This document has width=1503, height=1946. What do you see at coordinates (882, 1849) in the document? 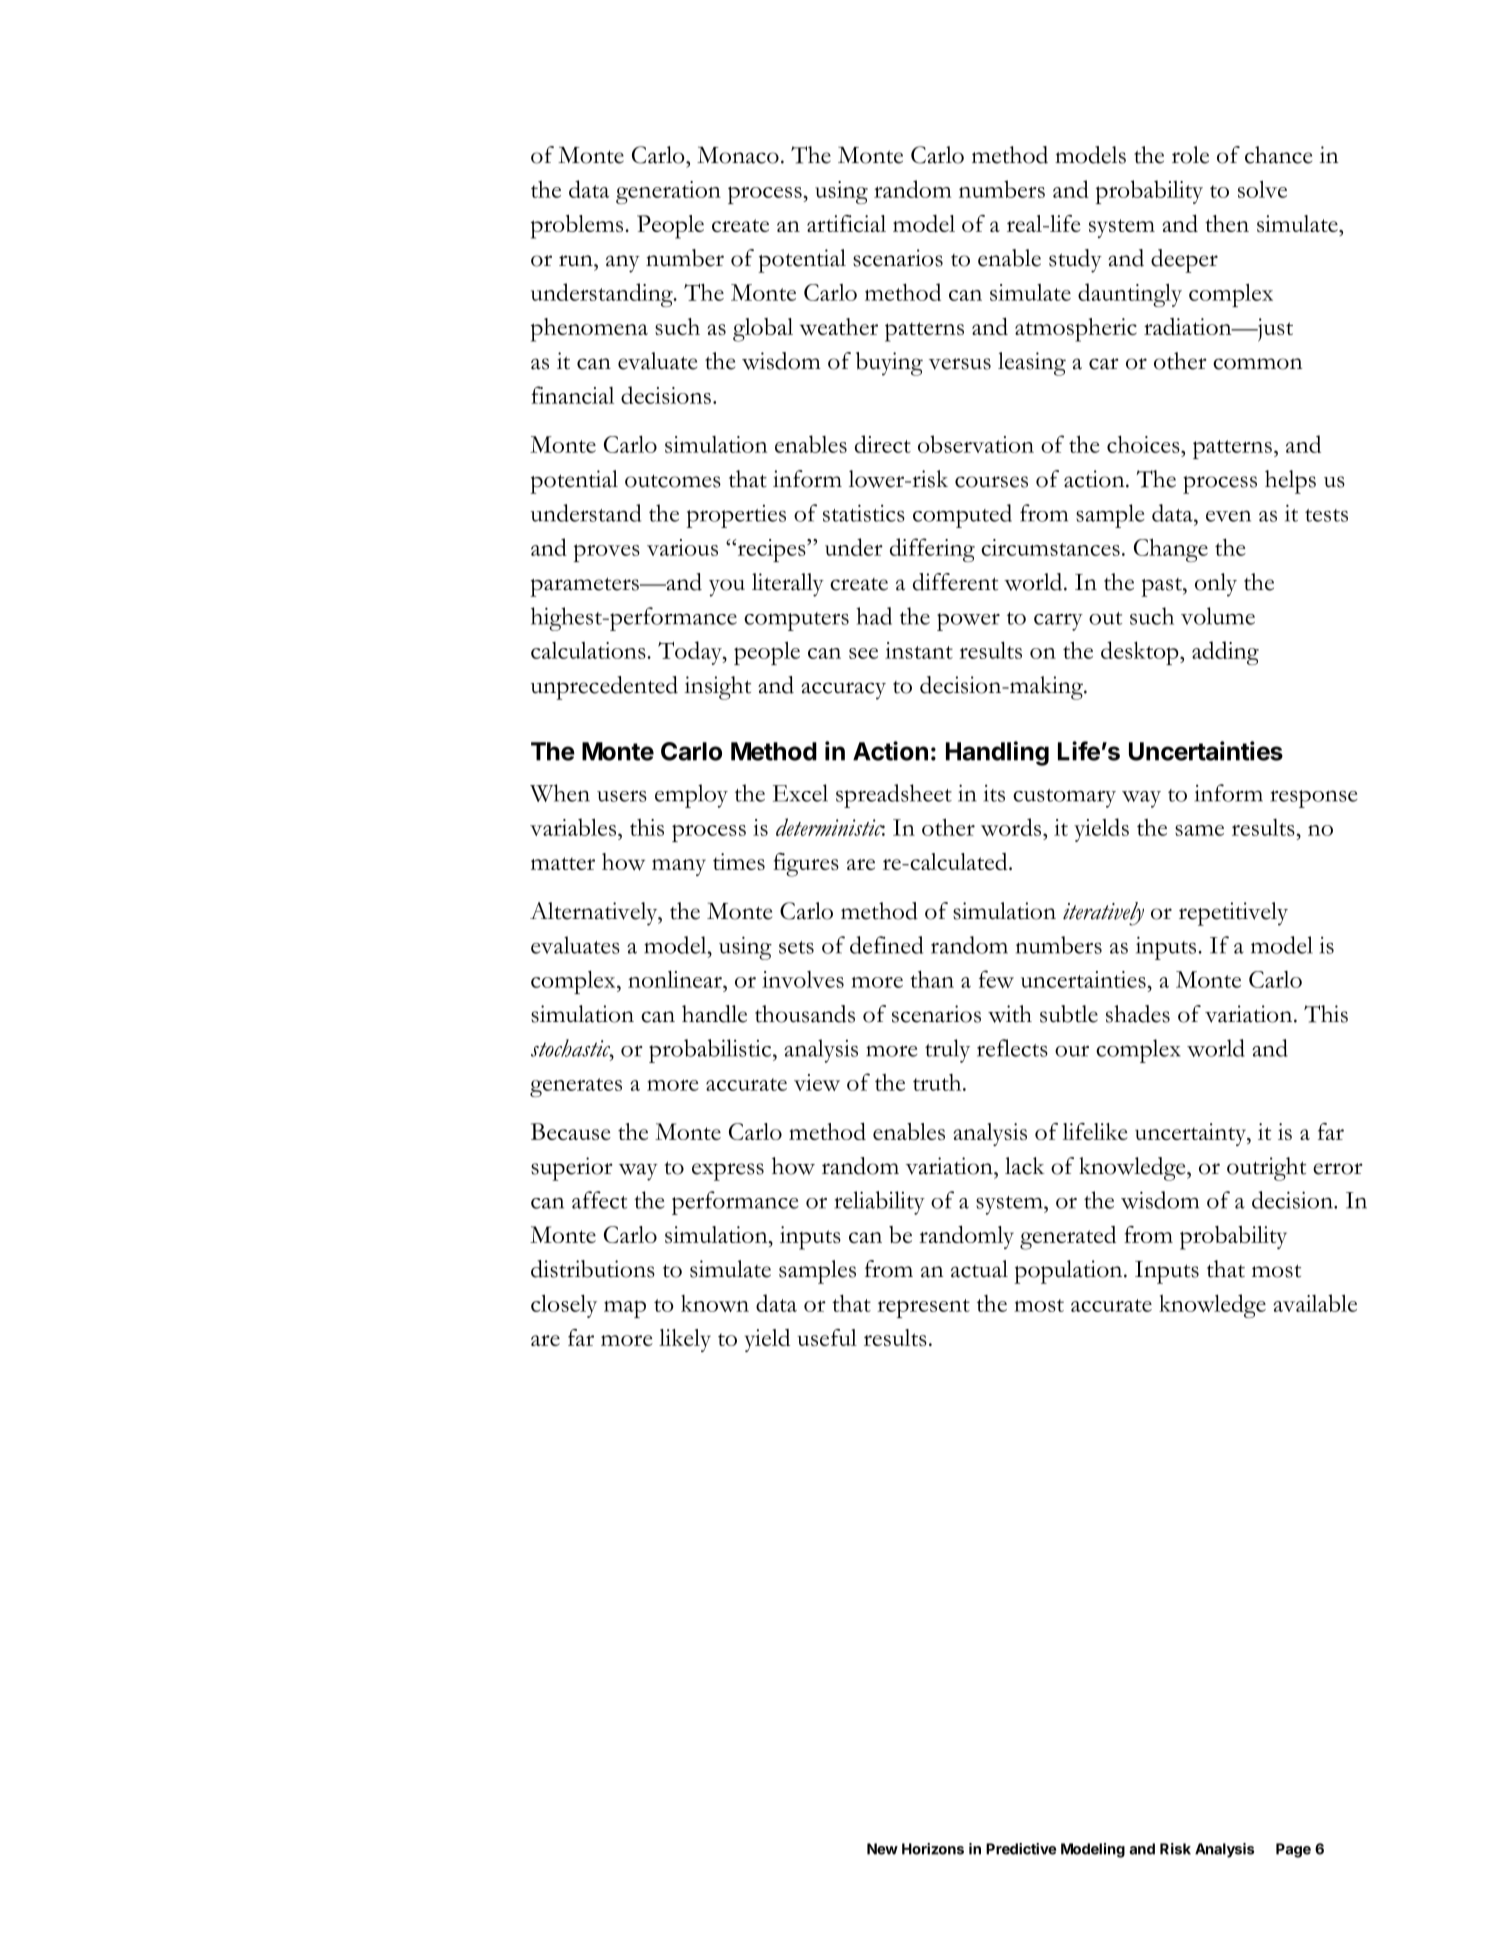
I see `New` at bounding box center [882, 1849].
